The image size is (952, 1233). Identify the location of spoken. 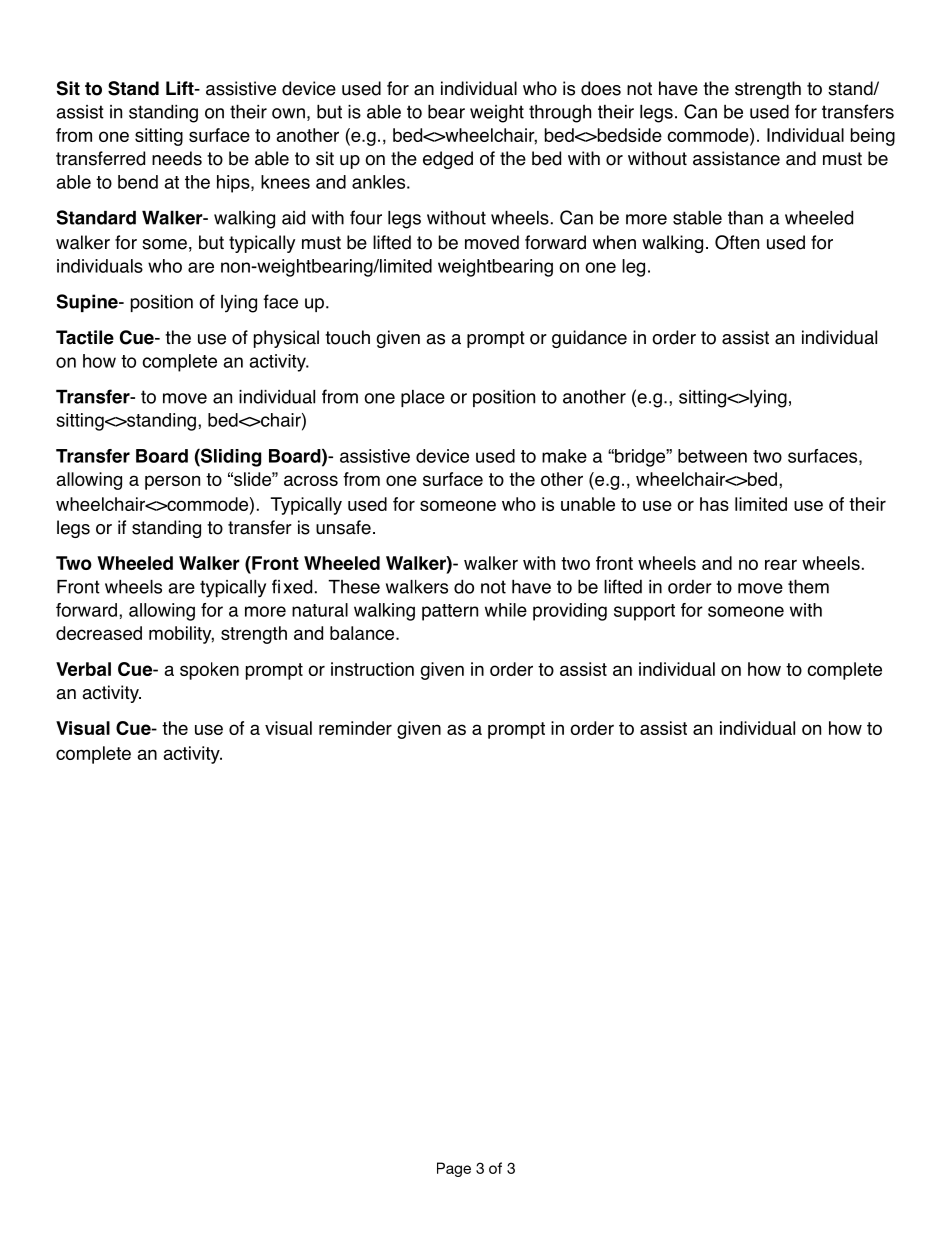
(209, 671).
